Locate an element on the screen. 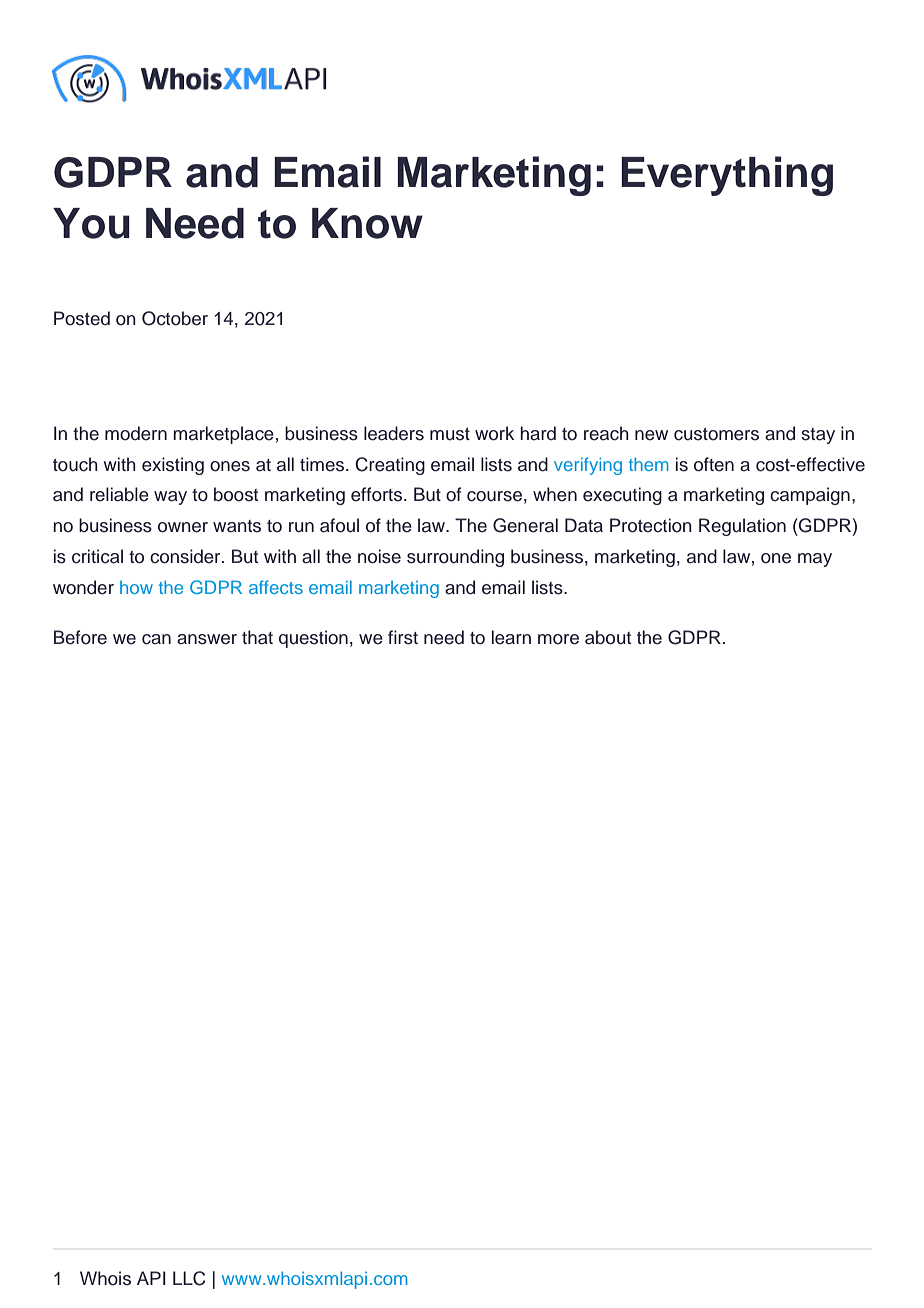 The width and height of the screenshot is (924, 1308). first is located at coordinates (403, 637).
